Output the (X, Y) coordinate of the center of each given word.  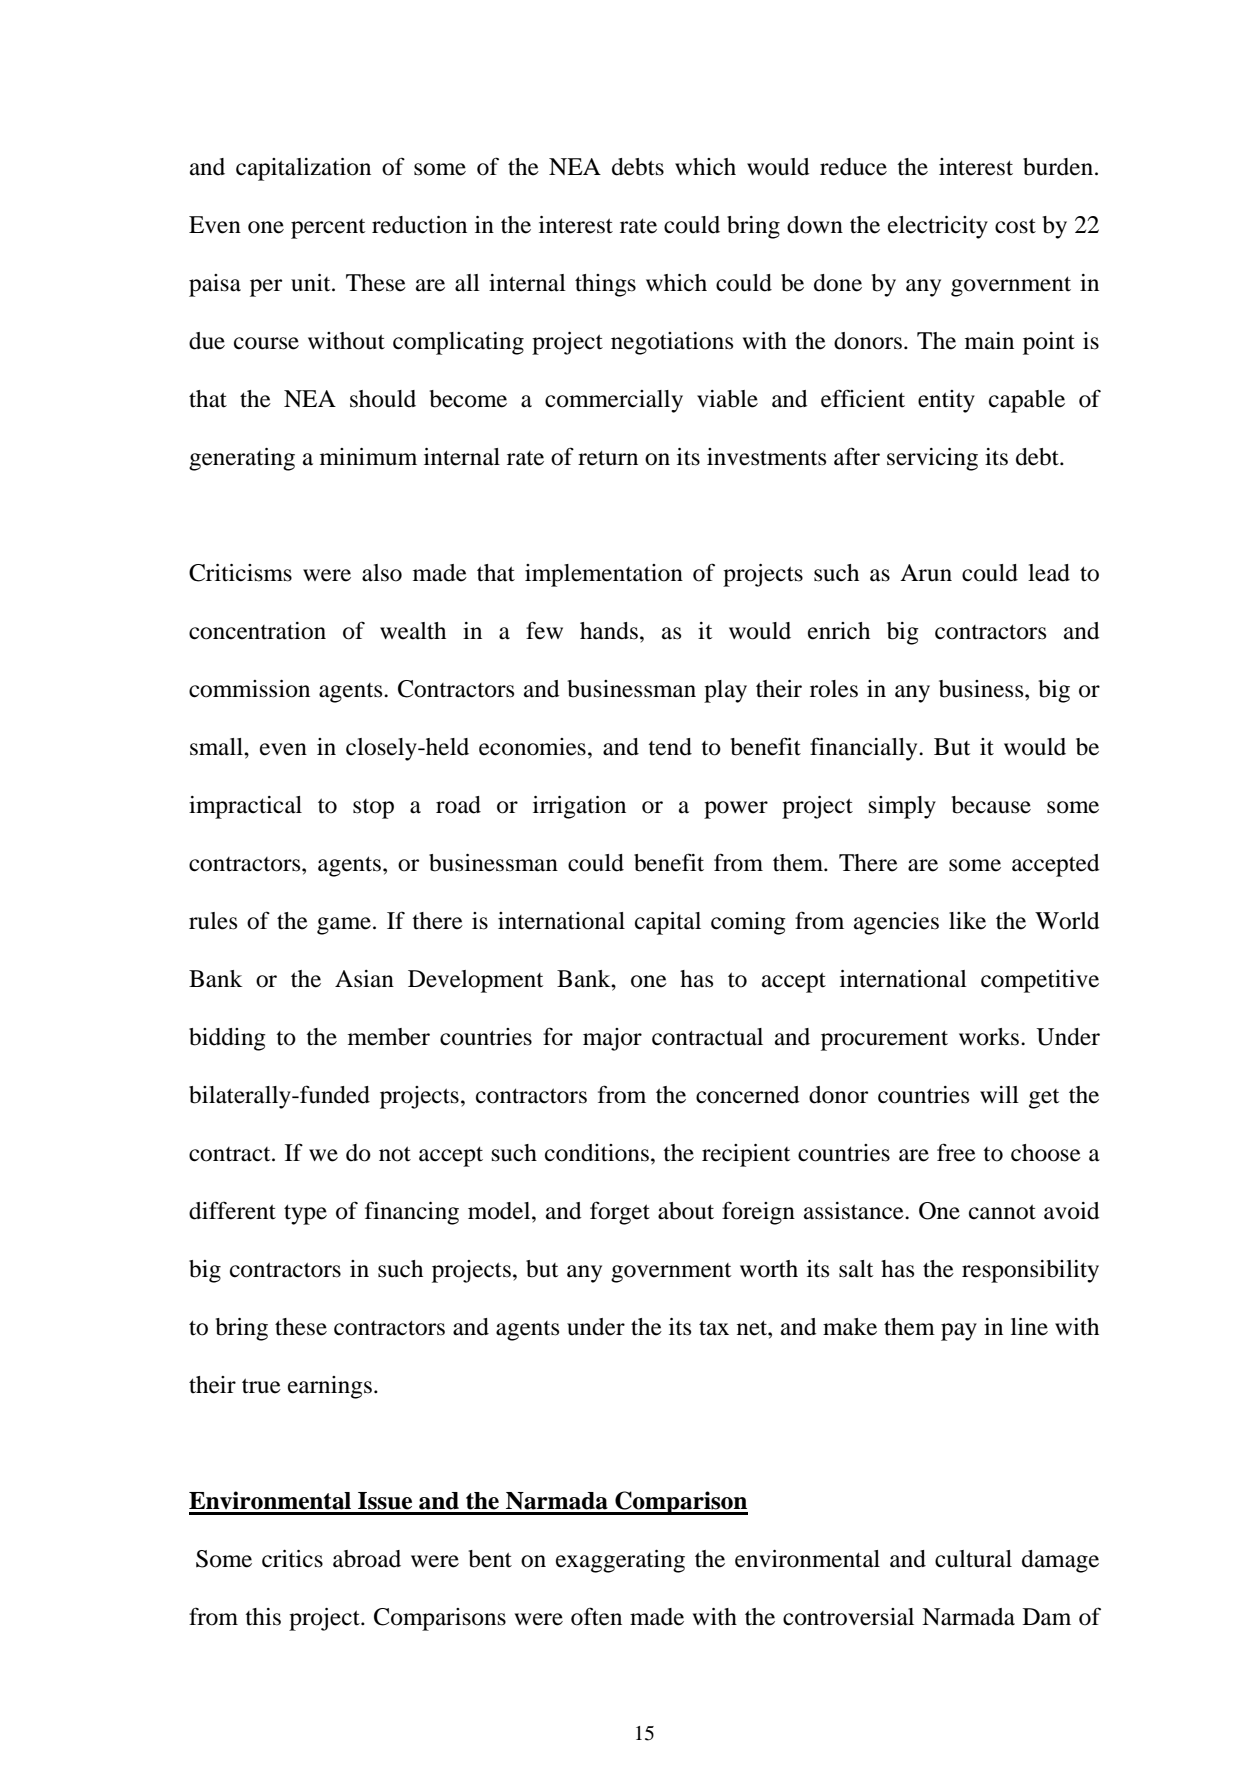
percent (328, 229)
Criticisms (240, 573)
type (305, 1214)
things (605, 285)
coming (748, 923)
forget (620, 1213)
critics (292, 1559)
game (344, 926)
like (967, 921)
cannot (1002, 1212)
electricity (938, 227)
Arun (926, 573)
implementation (604, 575)
